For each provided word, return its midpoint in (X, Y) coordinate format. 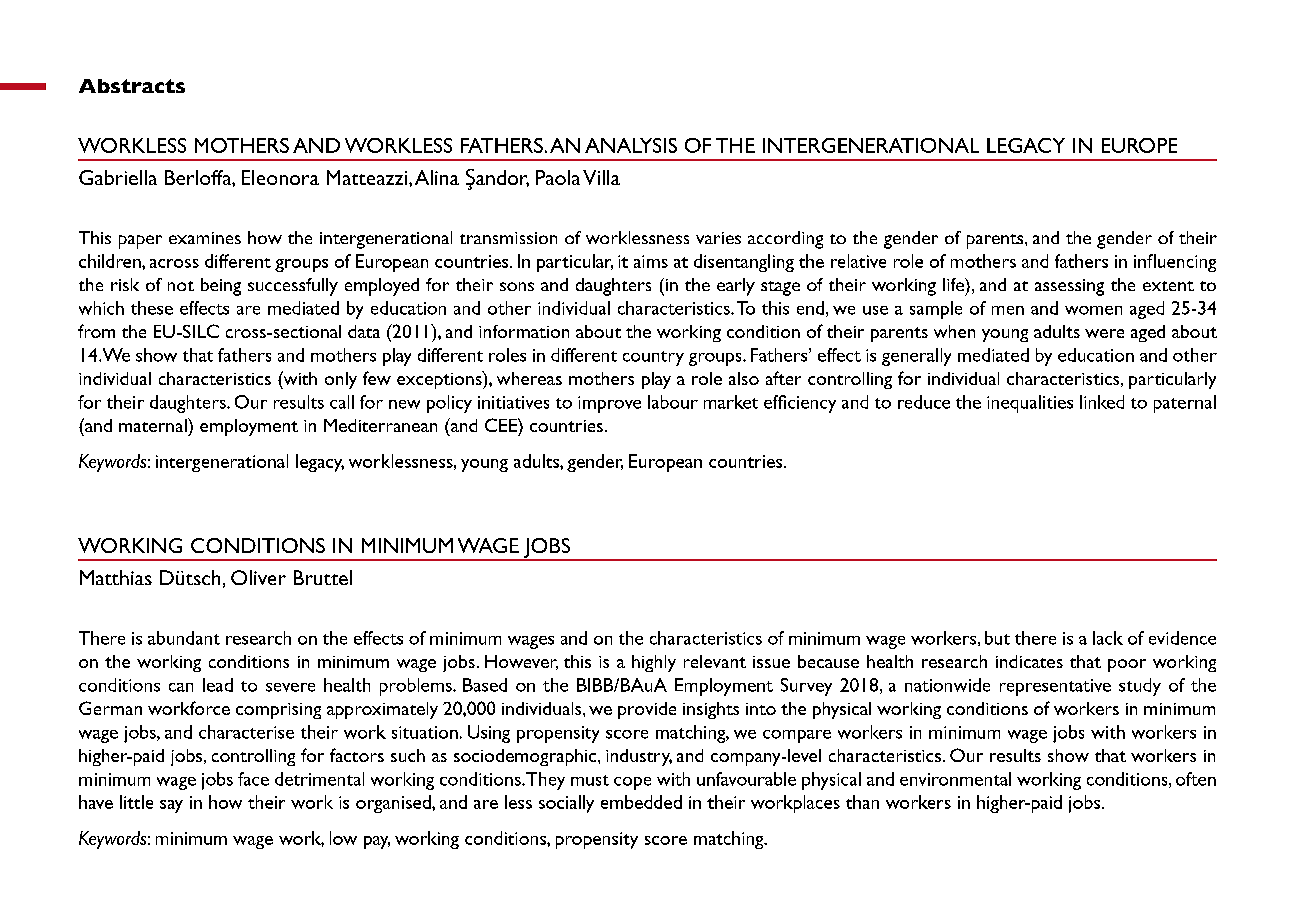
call (342, 402)
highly (654, 663)
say (171, 806)
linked (1102, 402)
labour (673, 402)
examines (205, 238)
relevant (715, 661)
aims (651, 261)
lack (1108, 638)
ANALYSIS (631, 145)
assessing (1069, 287)
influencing (1175, 263)
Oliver (258, 577)
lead (218, 685)
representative (1055, 687)
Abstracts (132, 86)
